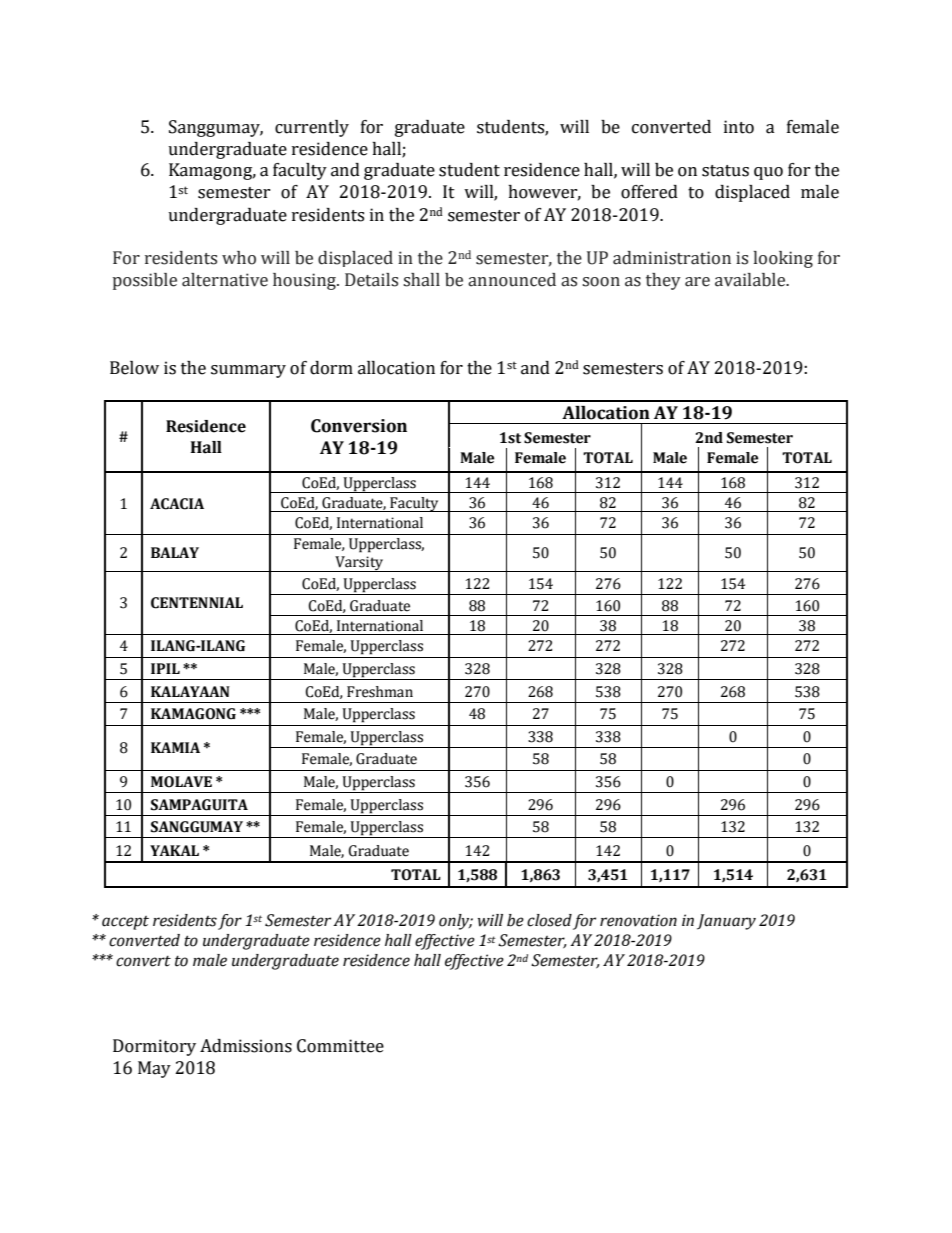  What do you see at coordinates (359, 426) in the document?
I see `Conversion` at bounding box center [359, 426].
